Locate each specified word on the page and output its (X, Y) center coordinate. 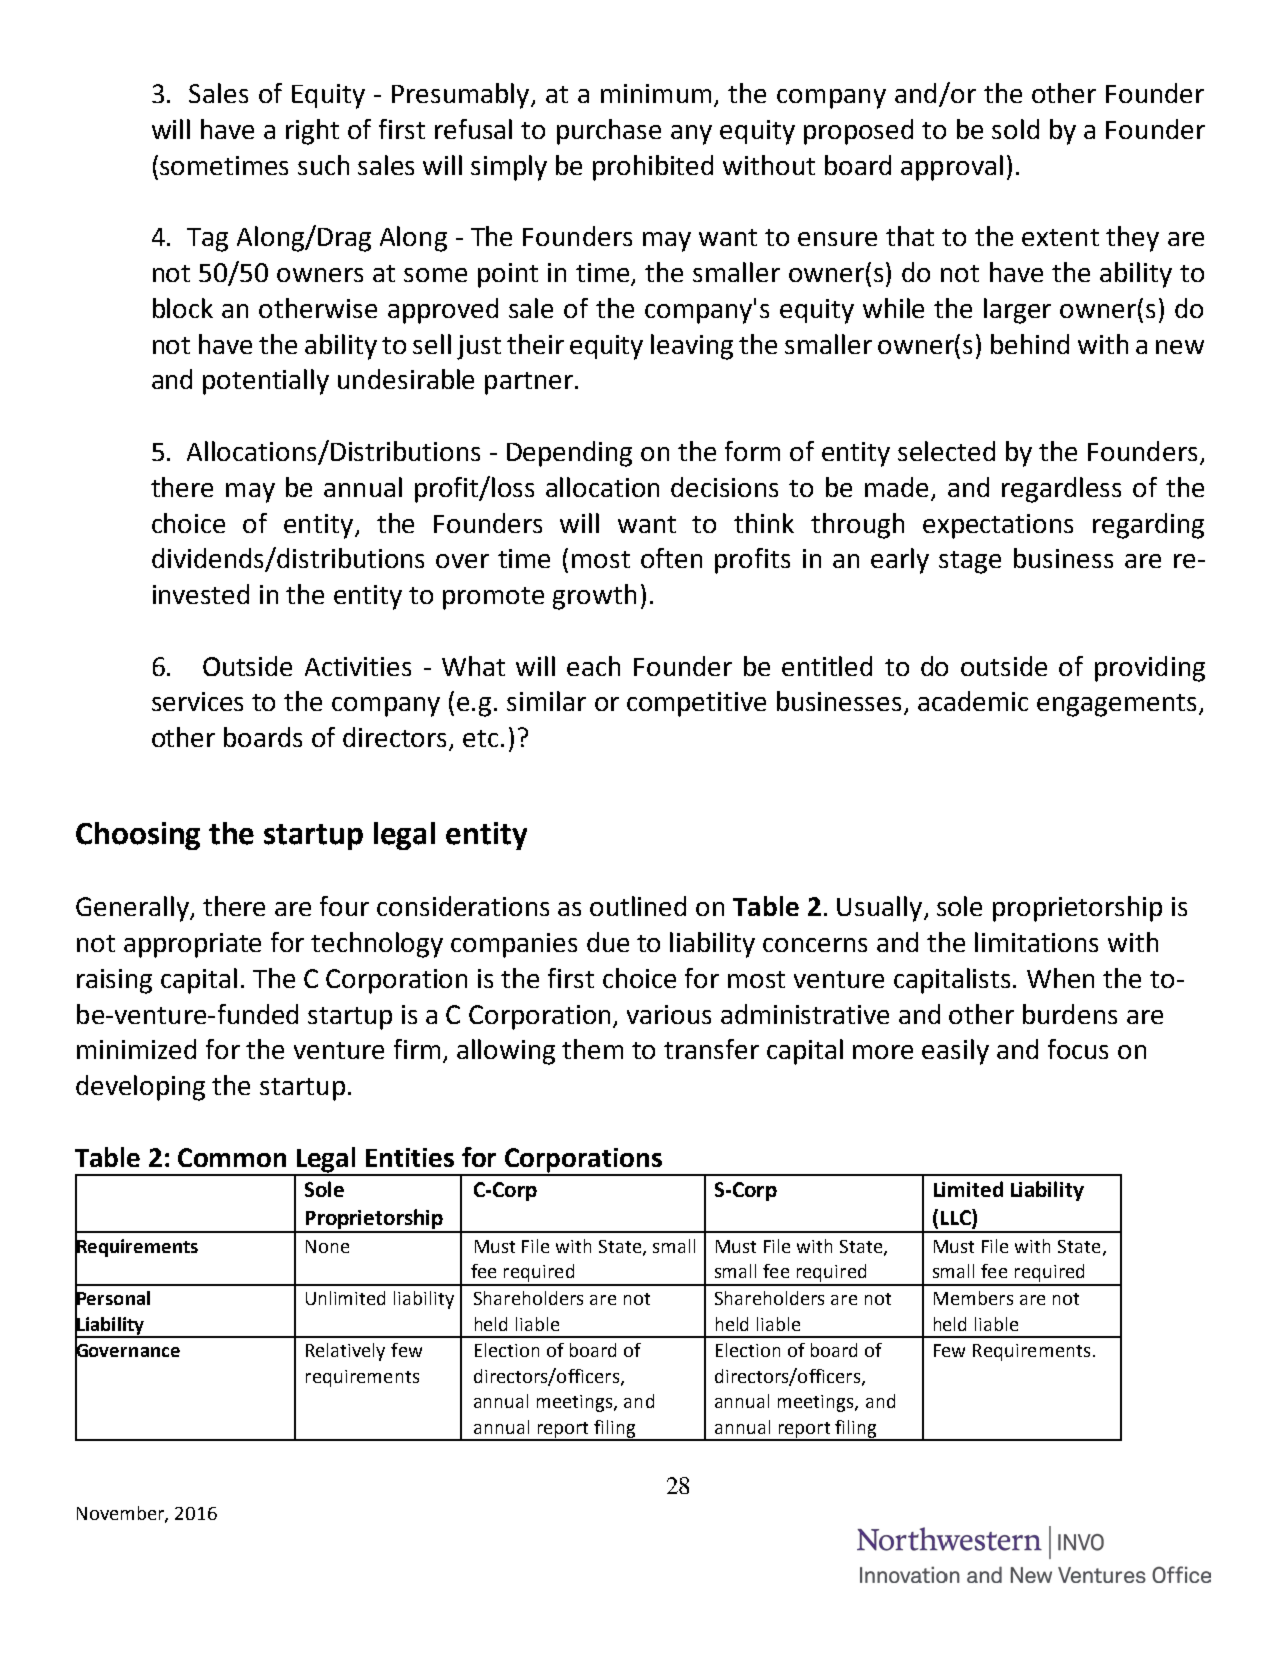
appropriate (192, 945)
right (312, 132)
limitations (1036, 942)
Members (973, 1298)
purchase (609, 132)
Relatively (345, 1352)
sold (1015, 129)
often (671, 558)
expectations (998, 526)
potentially (266, 382)
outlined (638, 906)
